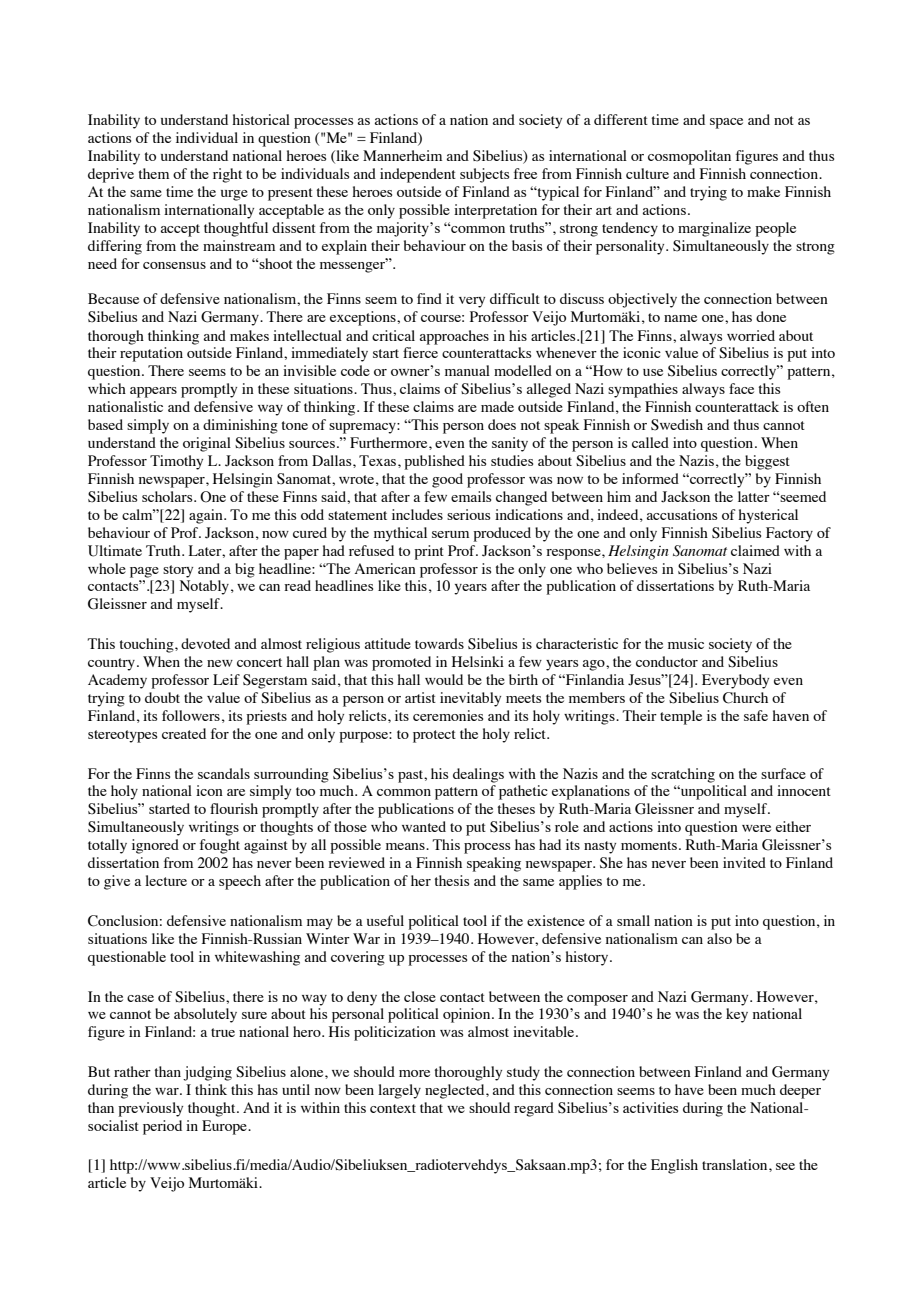 The width and height of the page is (924, 1308). Describe the element at coordinates (225, 1127) in the page. I see `Europe` at that location.
